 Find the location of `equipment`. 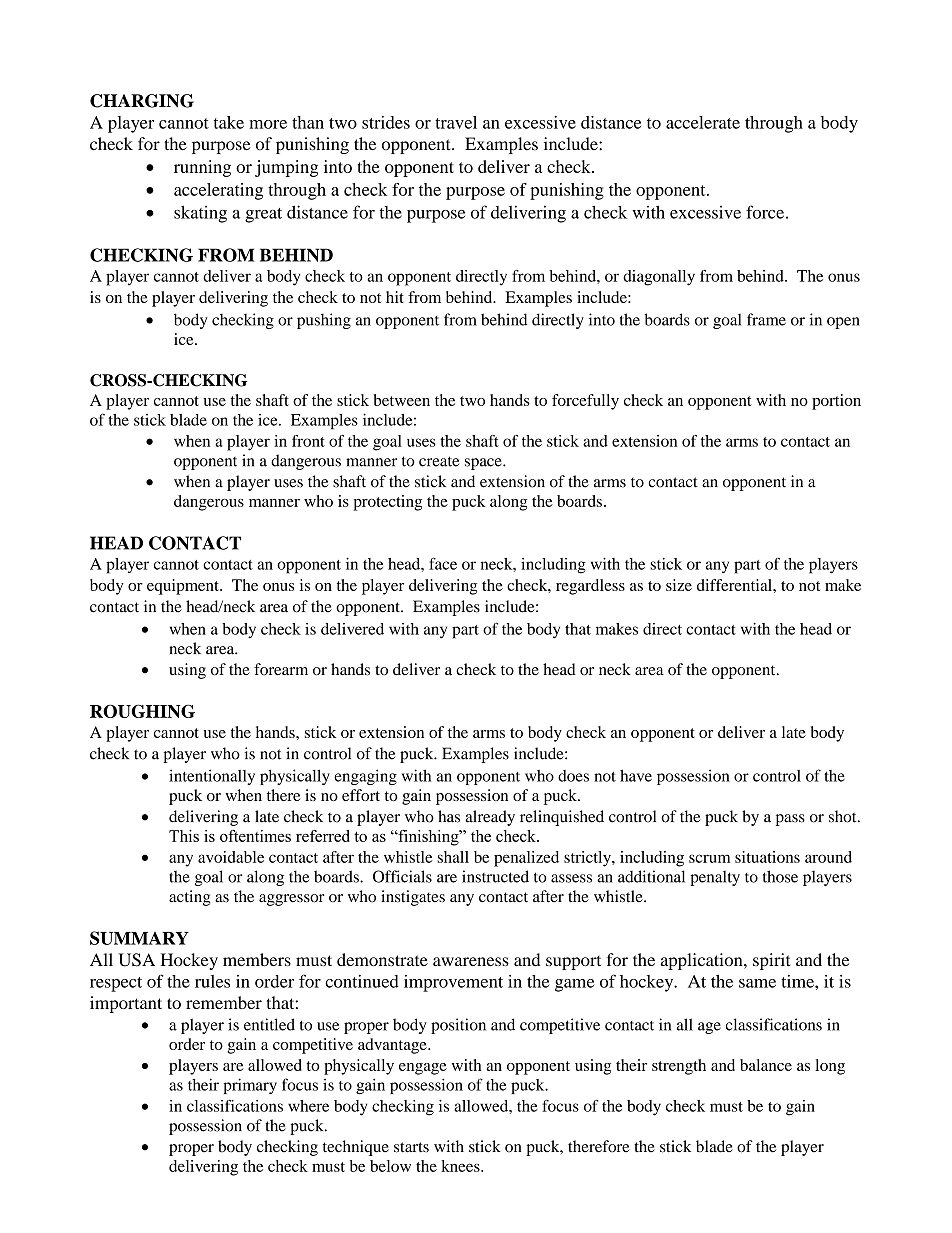

equipment is located at coordinates (184, 587).
